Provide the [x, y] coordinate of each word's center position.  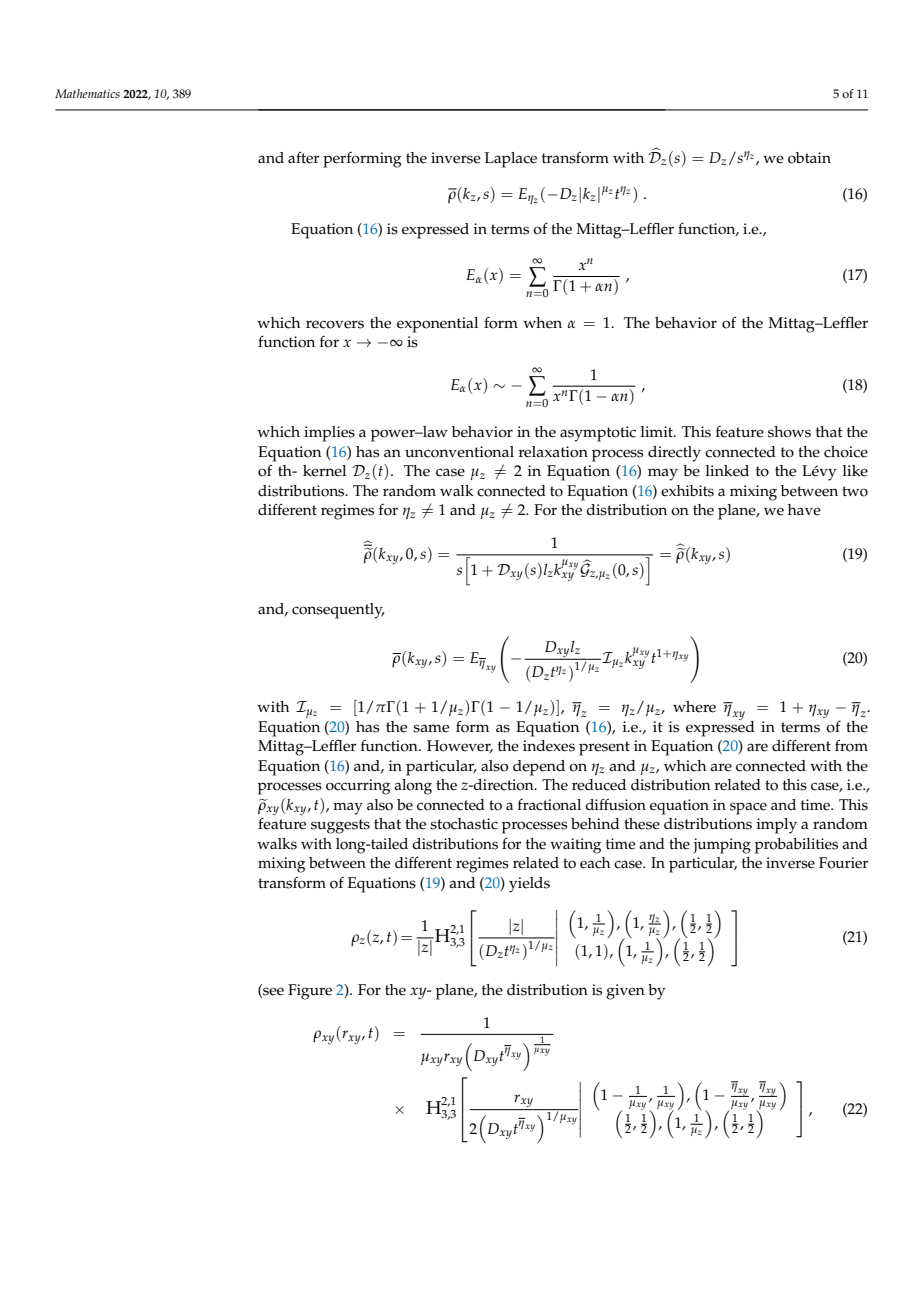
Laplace [511, 160]
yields [529, 885]
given [625, 992]
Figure [310, 992]
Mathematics [87, 93]
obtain [809, 158]
